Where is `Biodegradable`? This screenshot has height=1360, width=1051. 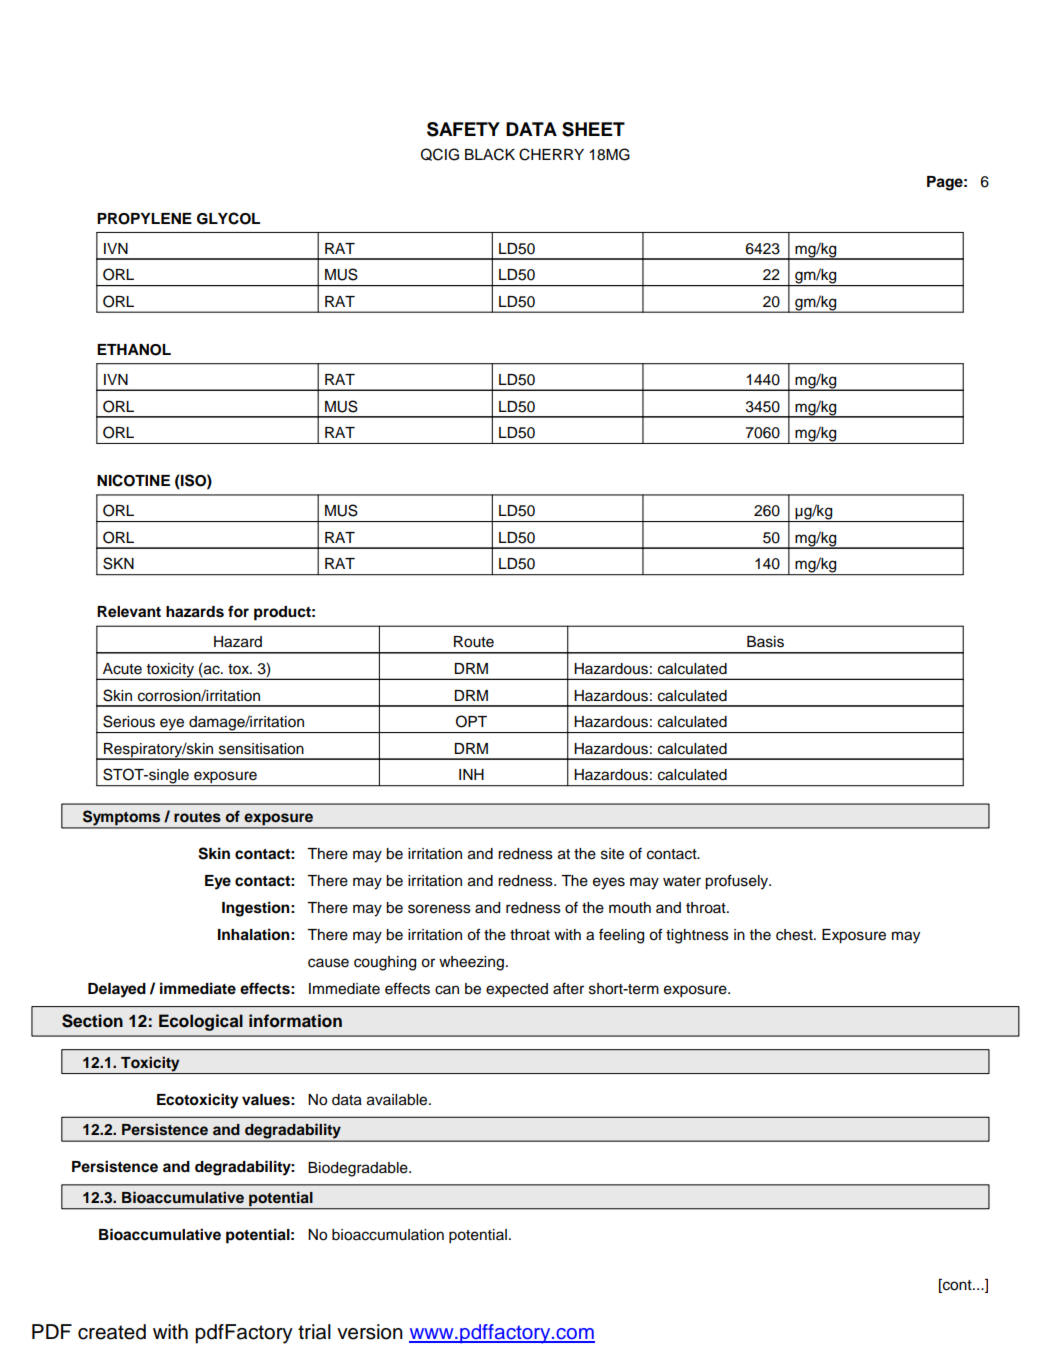
Biodegradable is located at coordinates (359, 1169).
